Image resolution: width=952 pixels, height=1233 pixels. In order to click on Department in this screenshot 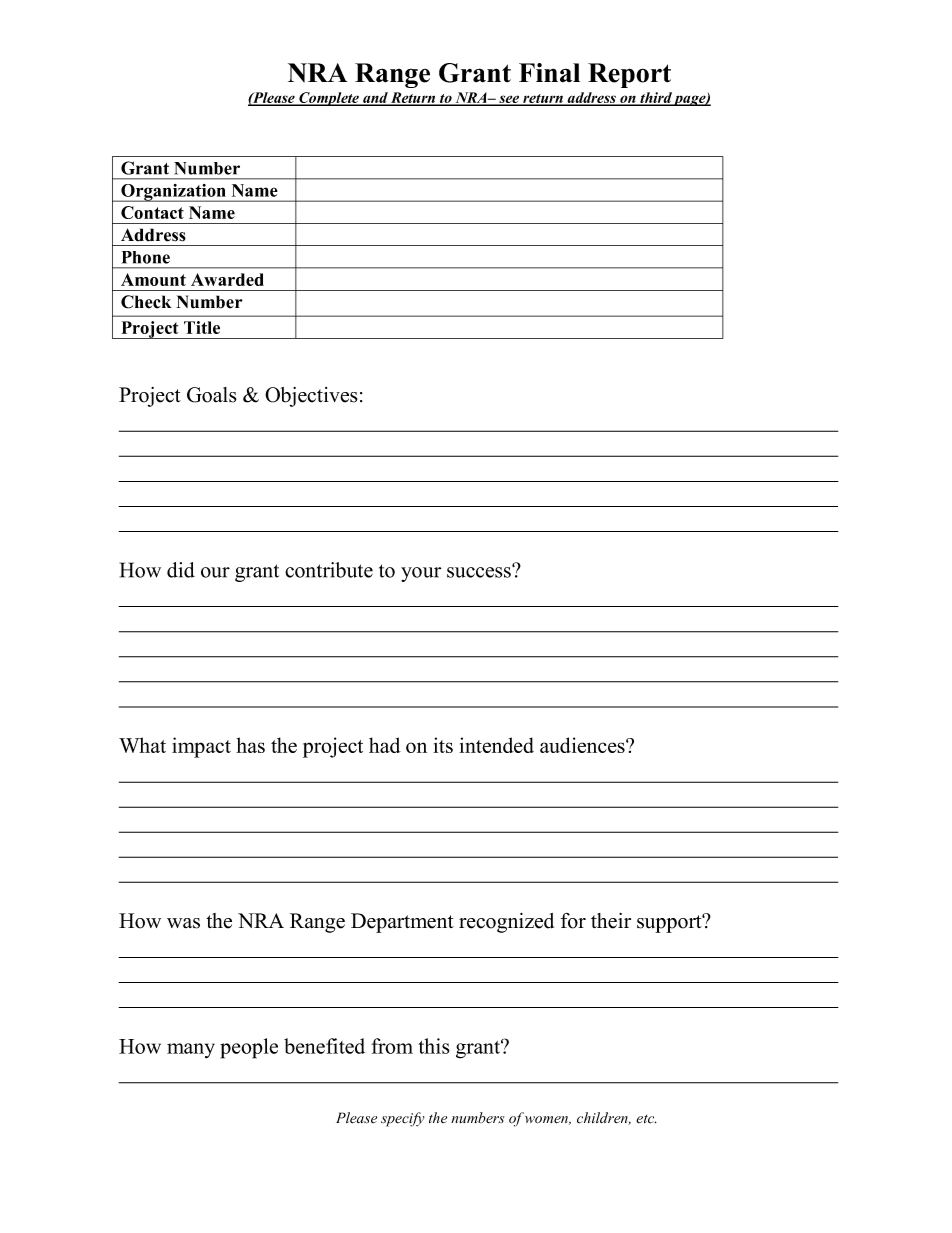, I will do `click(402, 923)`.
